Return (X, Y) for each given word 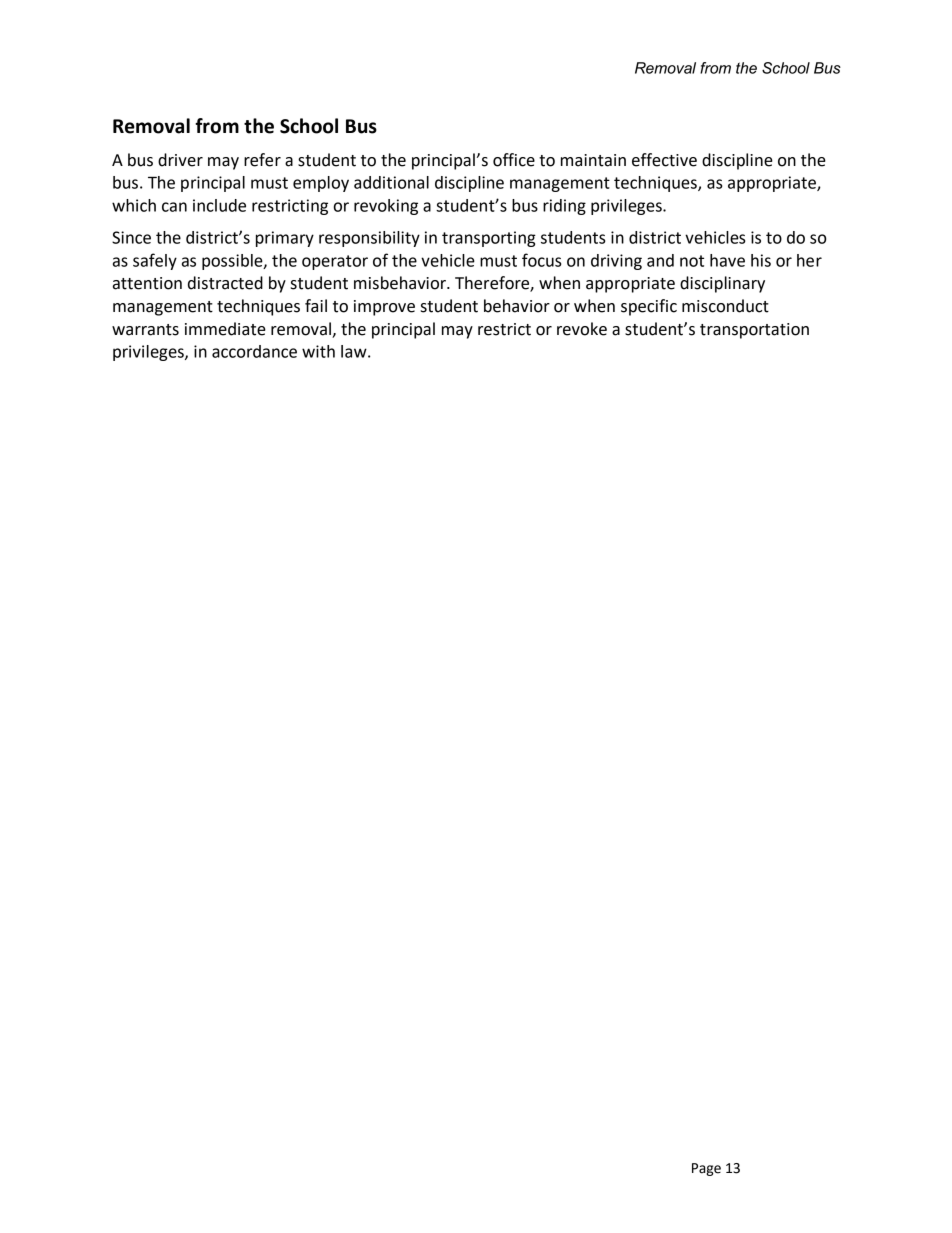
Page (706, 1169)
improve (384, 308)
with (318, 351)
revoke (582, 329)
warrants (145, 330)
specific (649, 307)
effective (664, 160)
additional (391, 182)
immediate (225, 329)
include (219, 205)
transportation (754, 331)
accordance (254, 351)
